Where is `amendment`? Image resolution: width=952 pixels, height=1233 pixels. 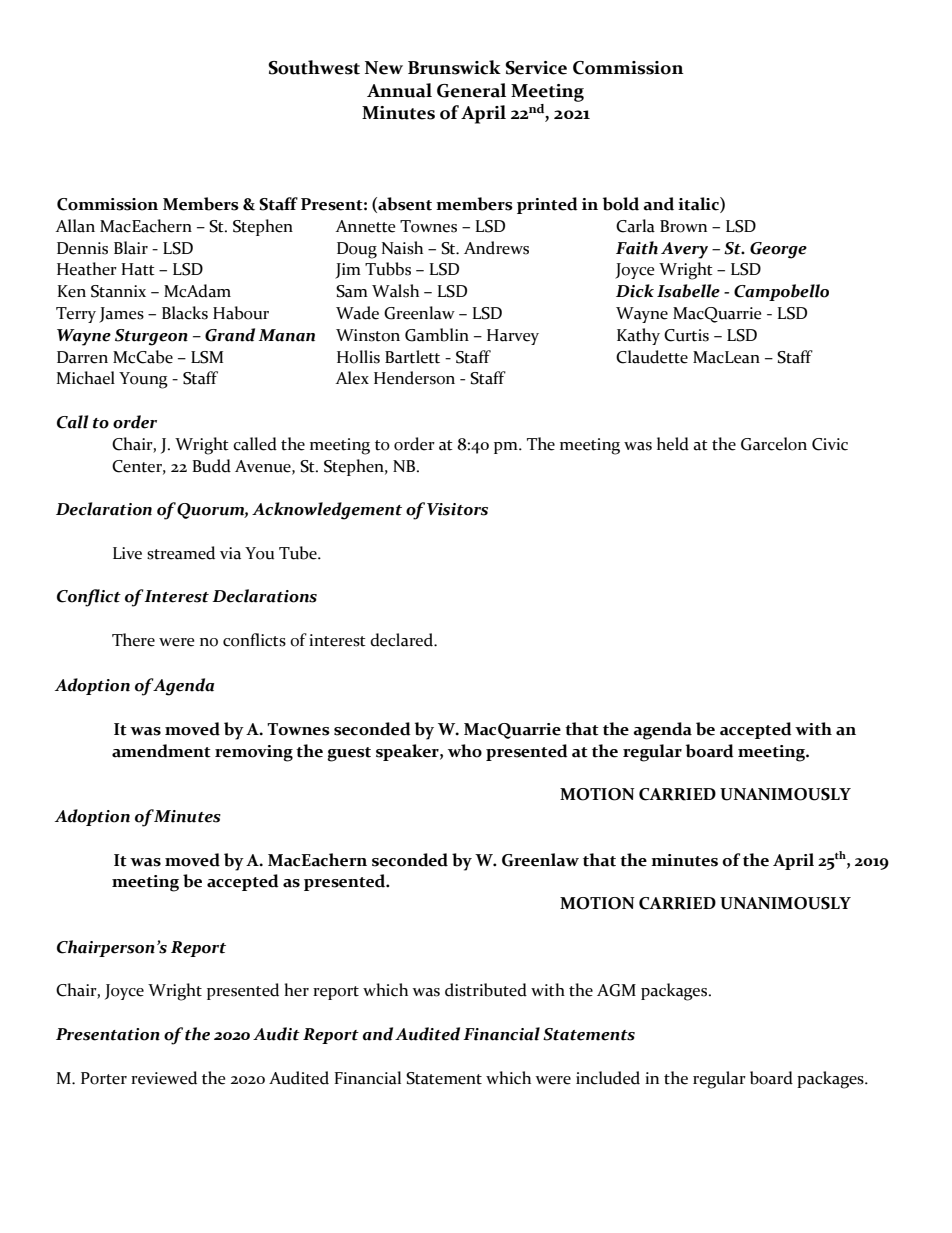 amendment is located at coordinates (161, 751).
